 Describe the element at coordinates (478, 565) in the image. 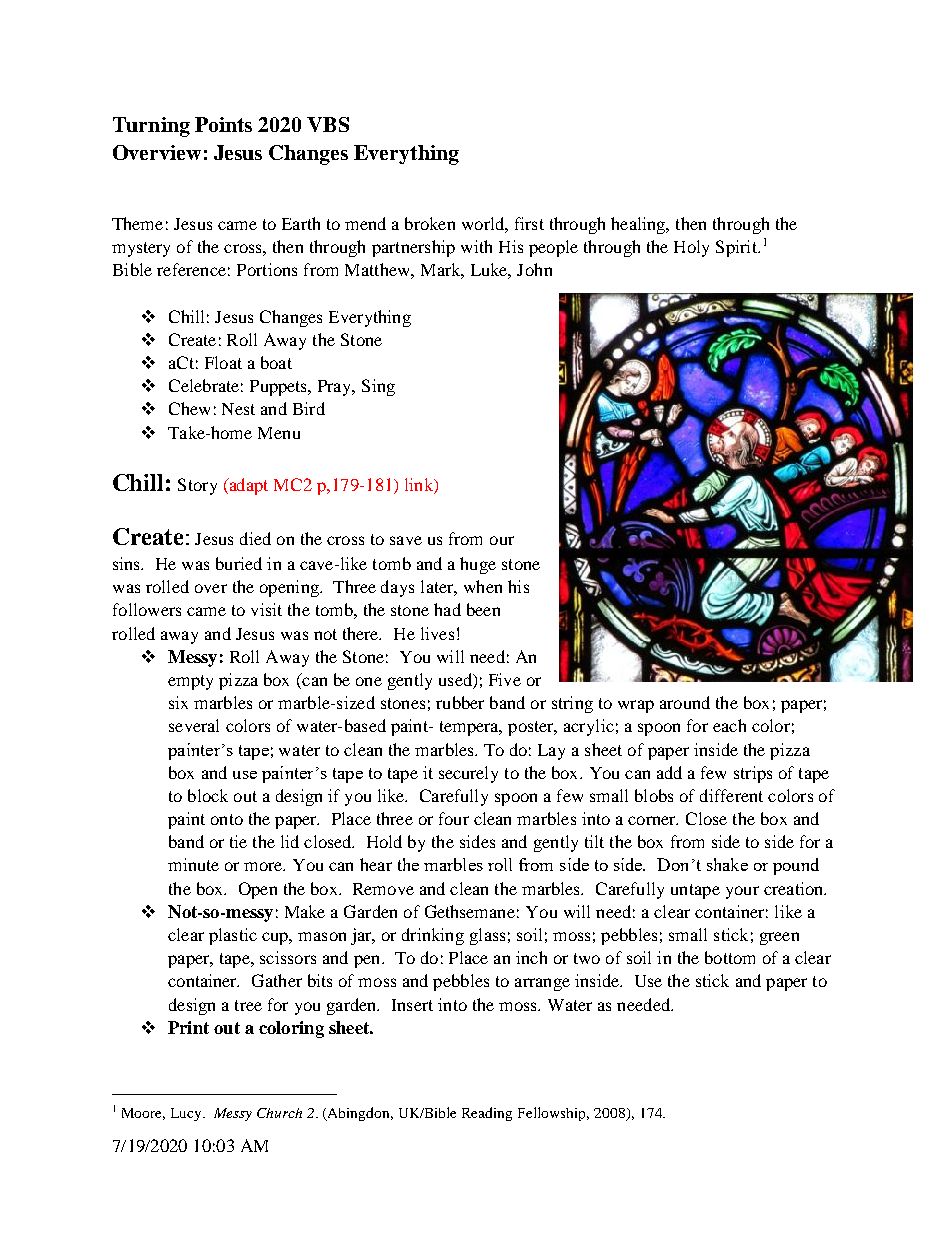

I see `huge` at that location.
